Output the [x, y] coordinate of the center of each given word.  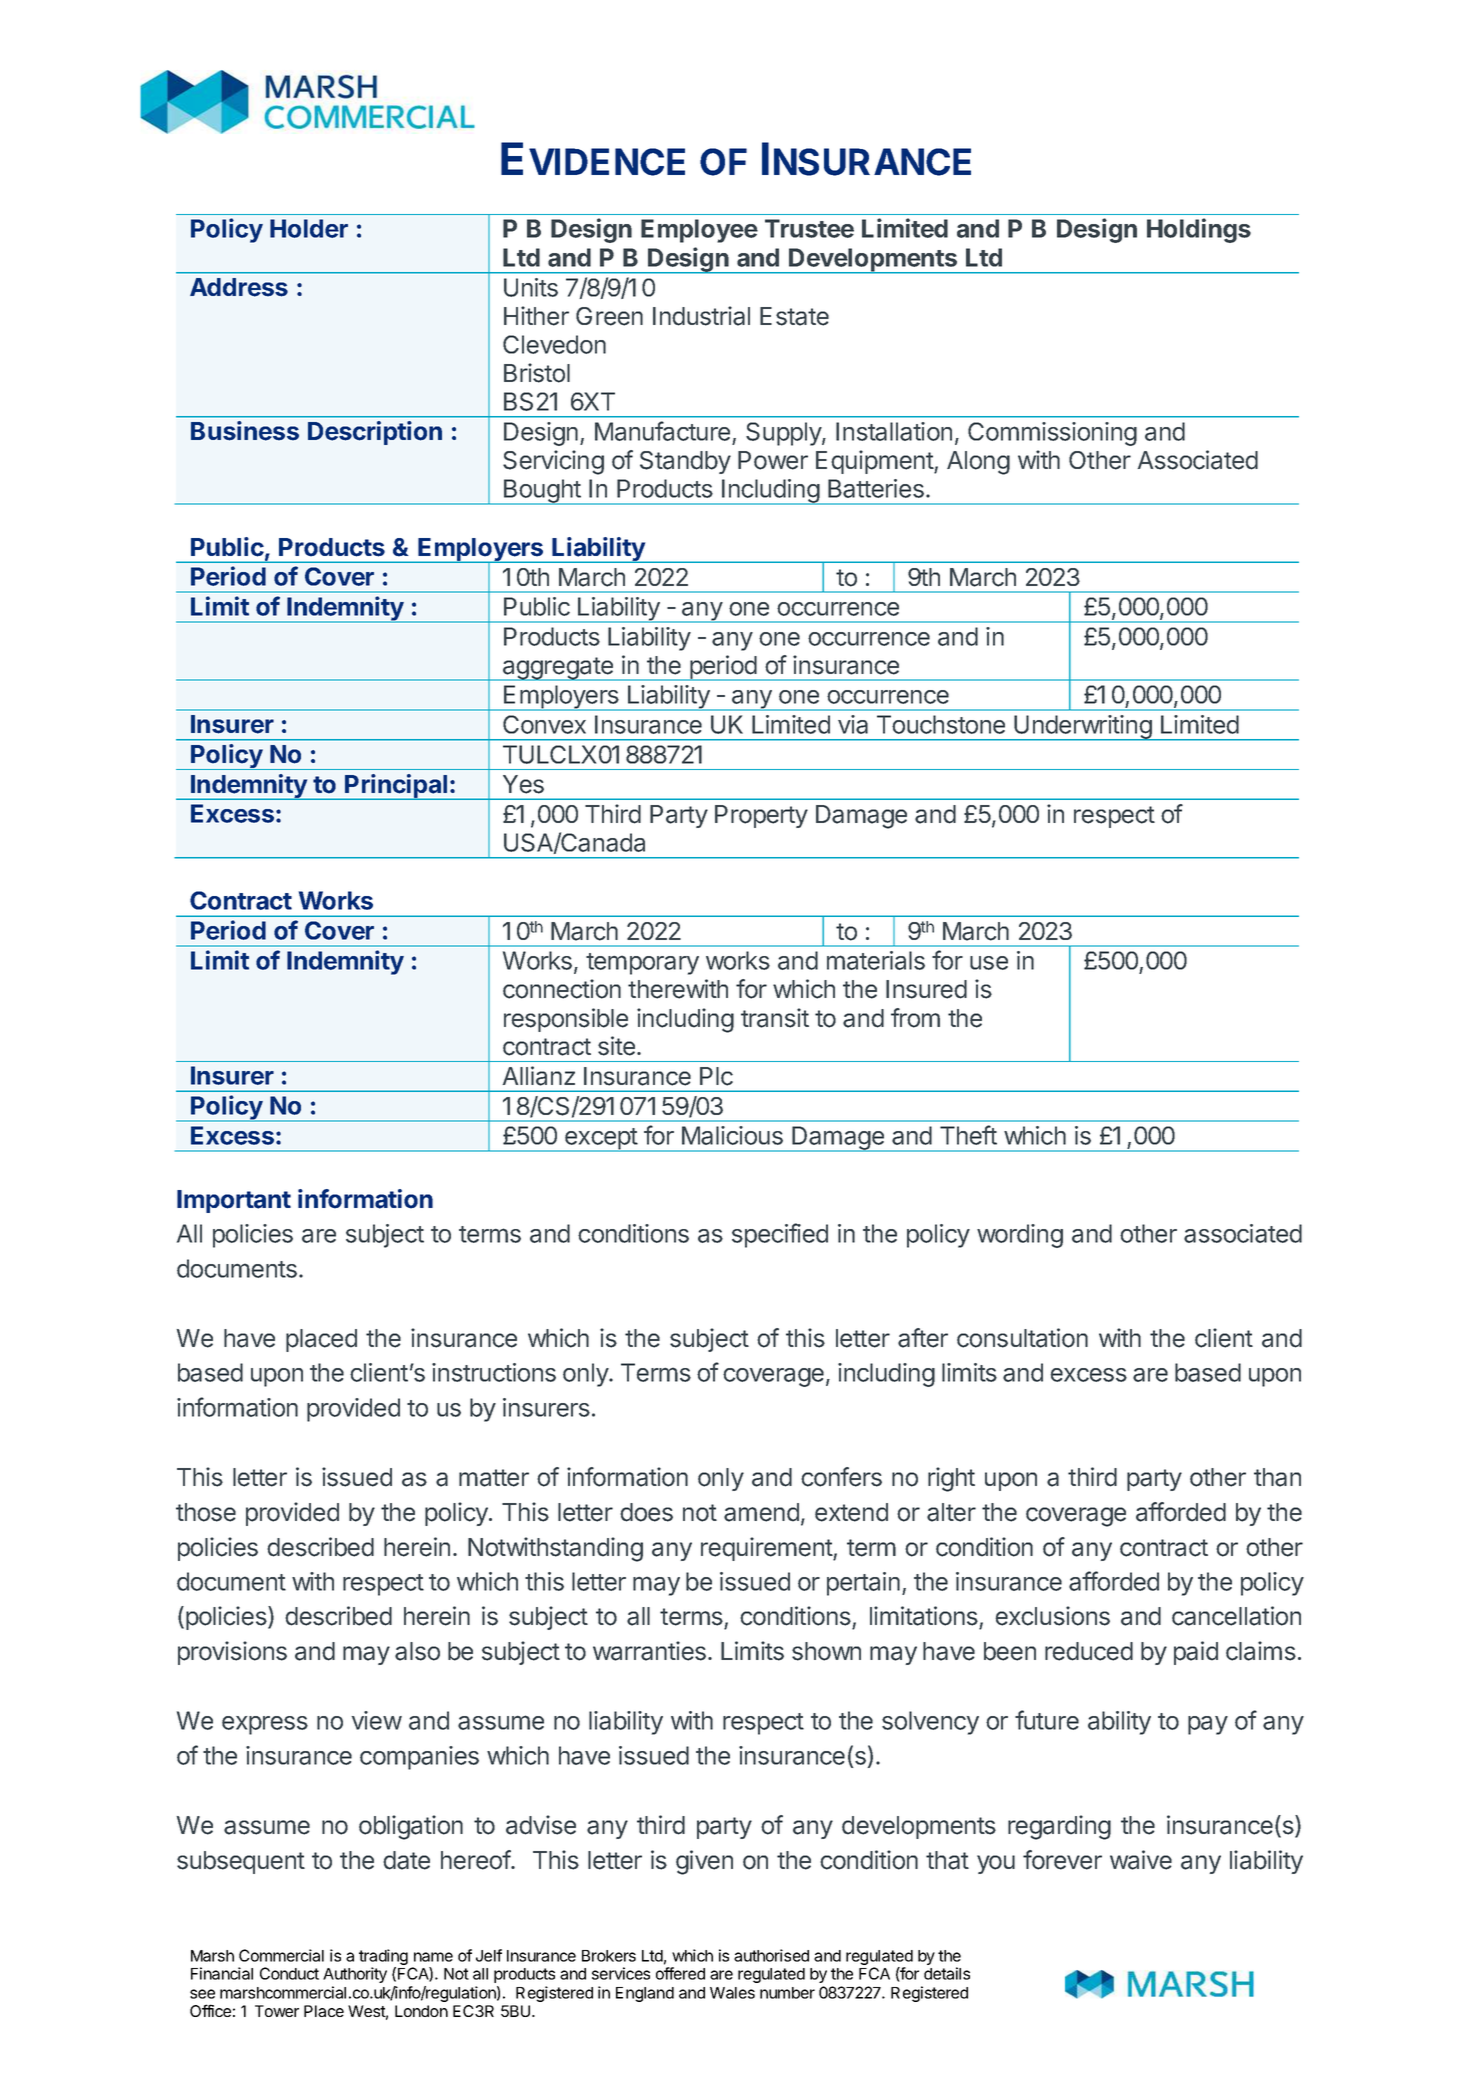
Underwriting [1082, 728]
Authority [355, 1975]
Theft [968, 1135]
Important [234, 1201]
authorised [771, 1955]
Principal [396, 787]
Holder [309, 228]
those [206, 1512]
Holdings [1199, 230]
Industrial [701, 316]
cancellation [1236, 1616]
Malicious [732, 1135]
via [853, 724]
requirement [767, 1549]
